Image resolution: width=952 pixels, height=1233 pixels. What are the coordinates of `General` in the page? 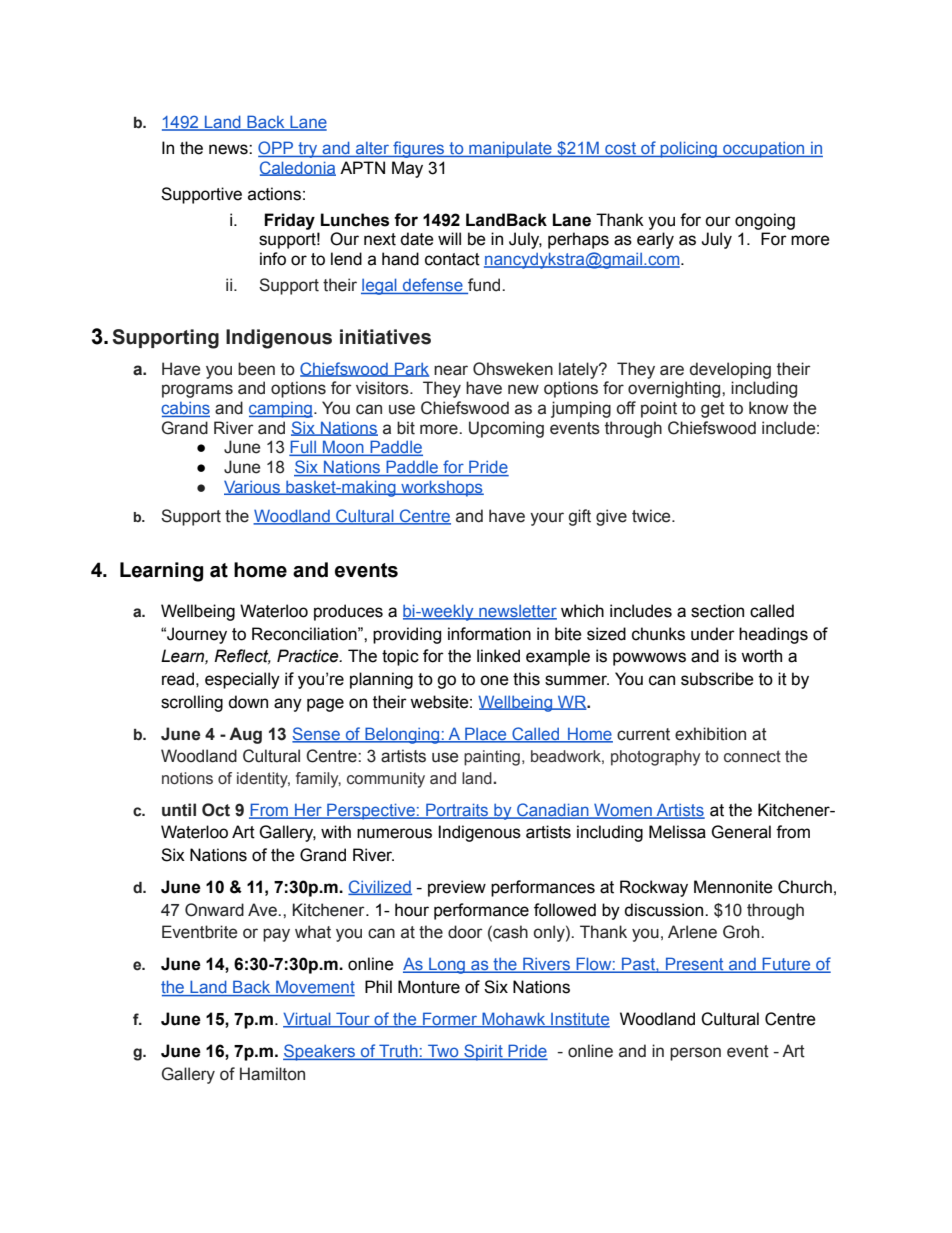 It's located at (741, 832).
